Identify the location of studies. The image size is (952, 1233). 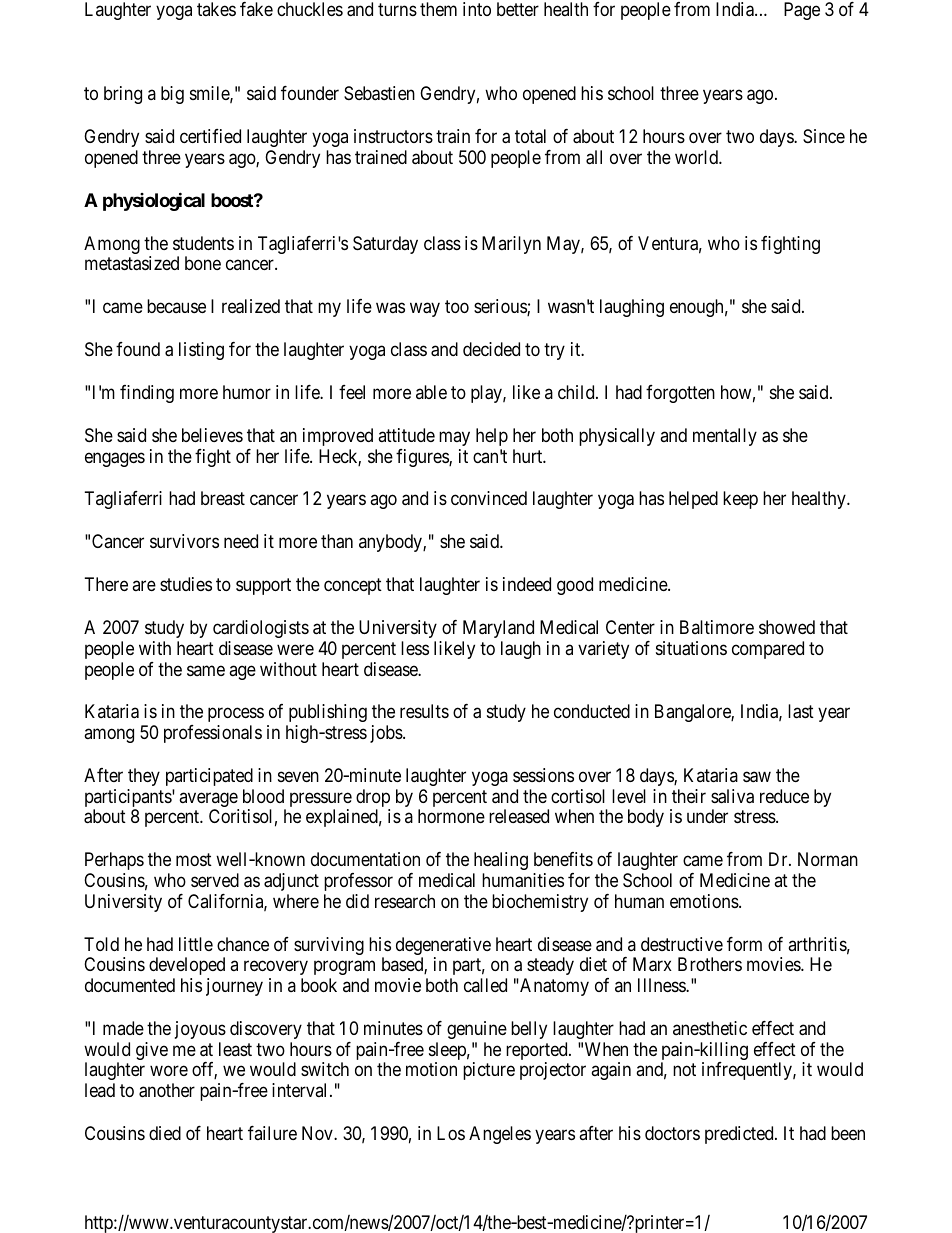
(186, 584).
